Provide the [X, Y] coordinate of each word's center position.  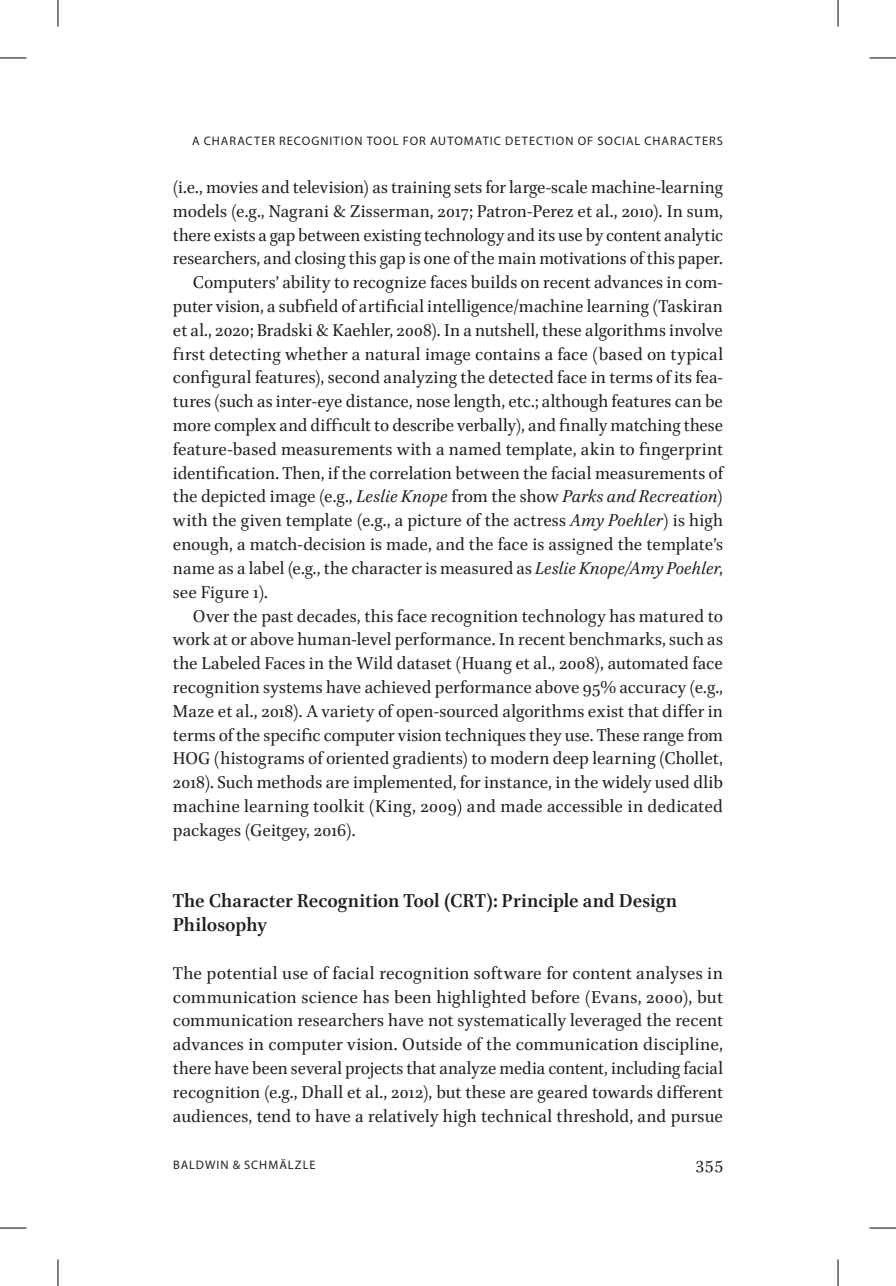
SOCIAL [619, 140]
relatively [403, 1118]
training [421, 189]
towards [622, 1092]
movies [232, 187]
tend [274, 1116]
